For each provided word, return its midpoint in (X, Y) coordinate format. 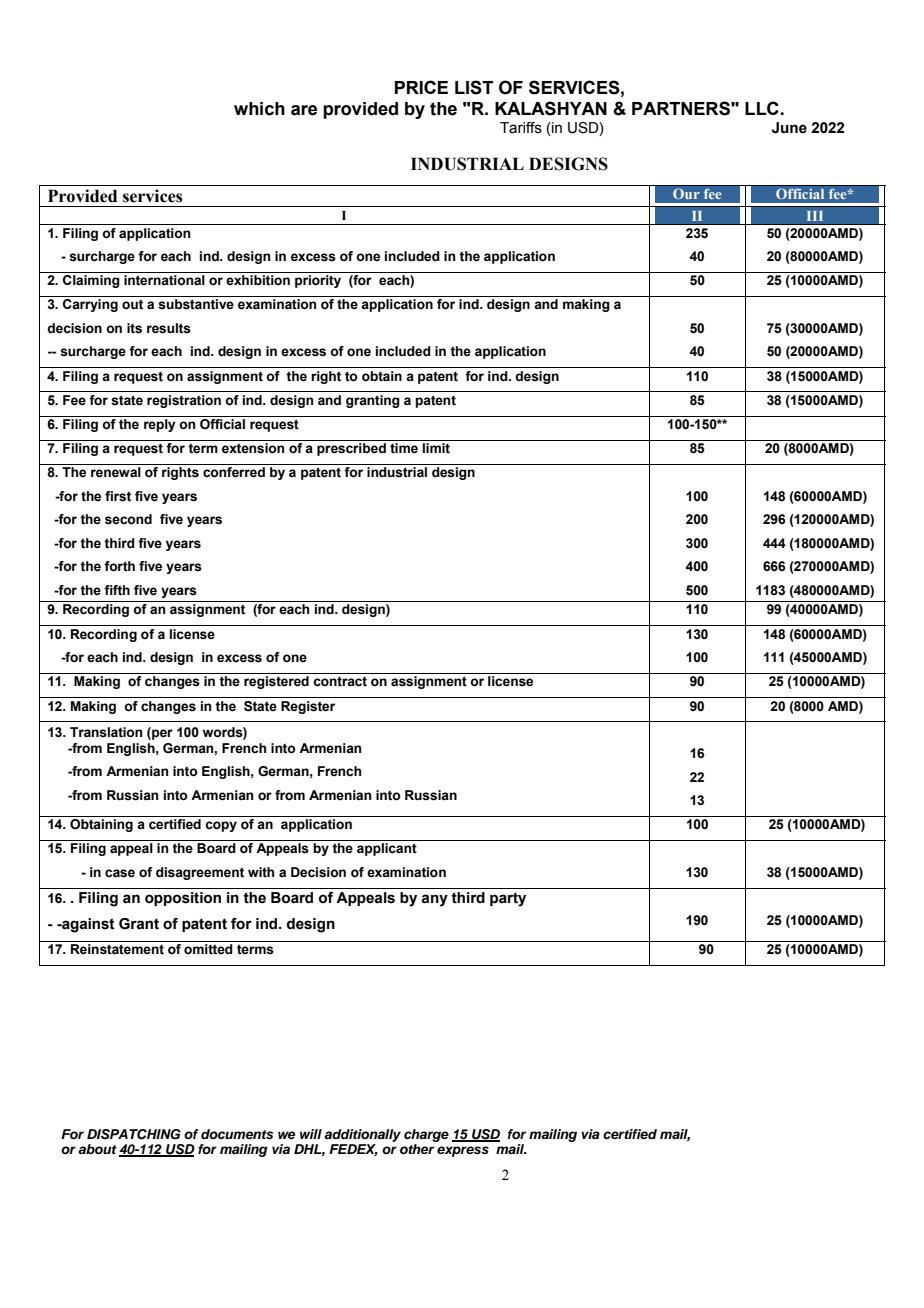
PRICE (421, 87)
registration (184, 401)
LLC (762, 108)
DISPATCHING (134, 1134)
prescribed (351, 449)
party (508, 899)
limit (436, 448)
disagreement (200, 873)
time (404, 448)
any (434, 900)
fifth (117, 590)
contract (340, 682)
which (259, 109)
